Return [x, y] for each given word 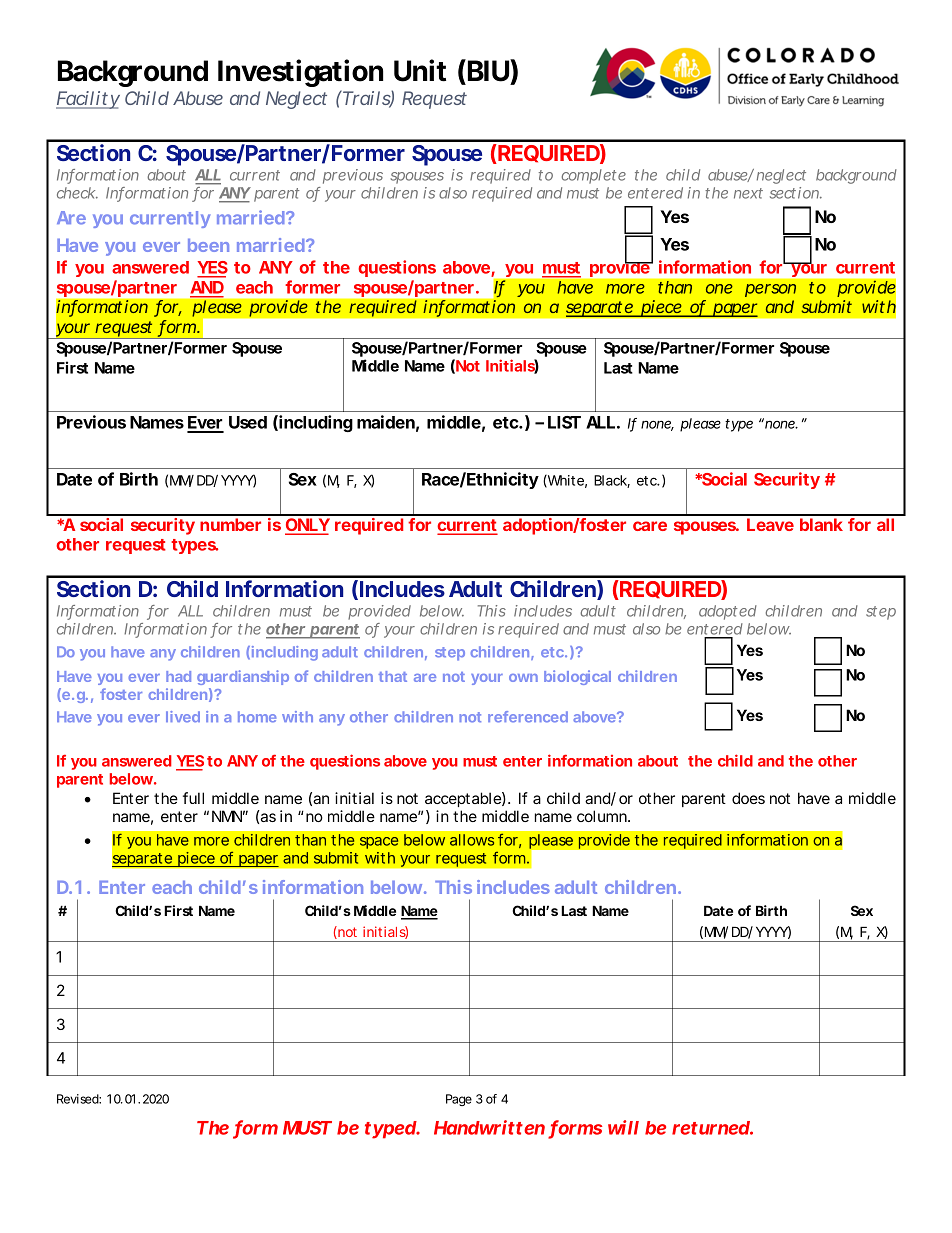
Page [459, 1100]
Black [611, 481]
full [193, 798]
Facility [88, 100]
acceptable [463, 799]
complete [594, 176]
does [748, 798]
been [208, 245]
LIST [564, 422]
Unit [420, 70]
